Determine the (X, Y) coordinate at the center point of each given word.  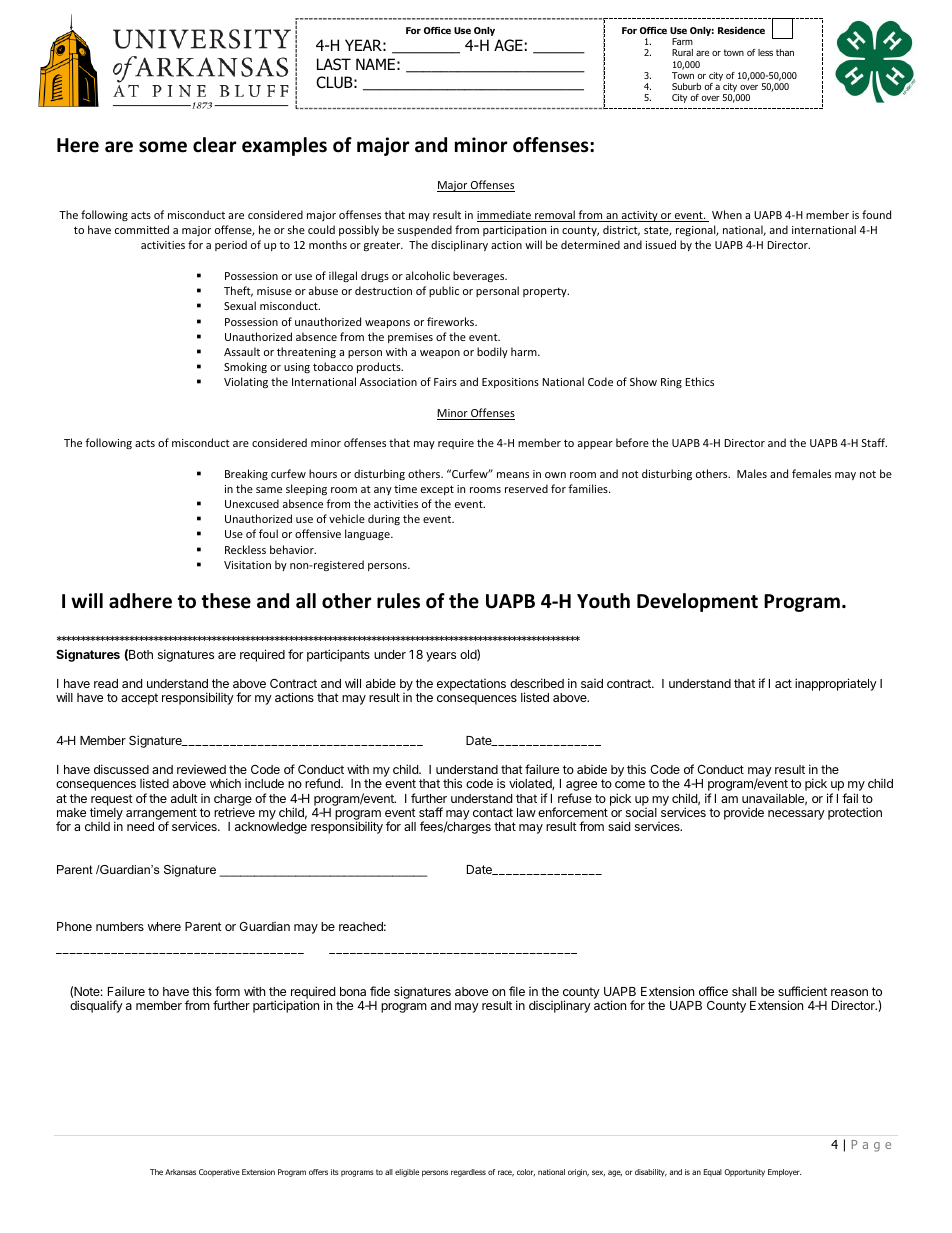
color (526, 1172)
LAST (334, 64)
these (226, 601)
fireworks (452, 321)
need (140, 826)
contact (493, 812)
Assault (242, 351)
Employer (784, 1173)
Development (697, 602)
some (163, 147)
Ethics (699, 381)
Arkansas (180, 1172)
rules (398, 601)
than (785, 52)
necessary (796, 815)
